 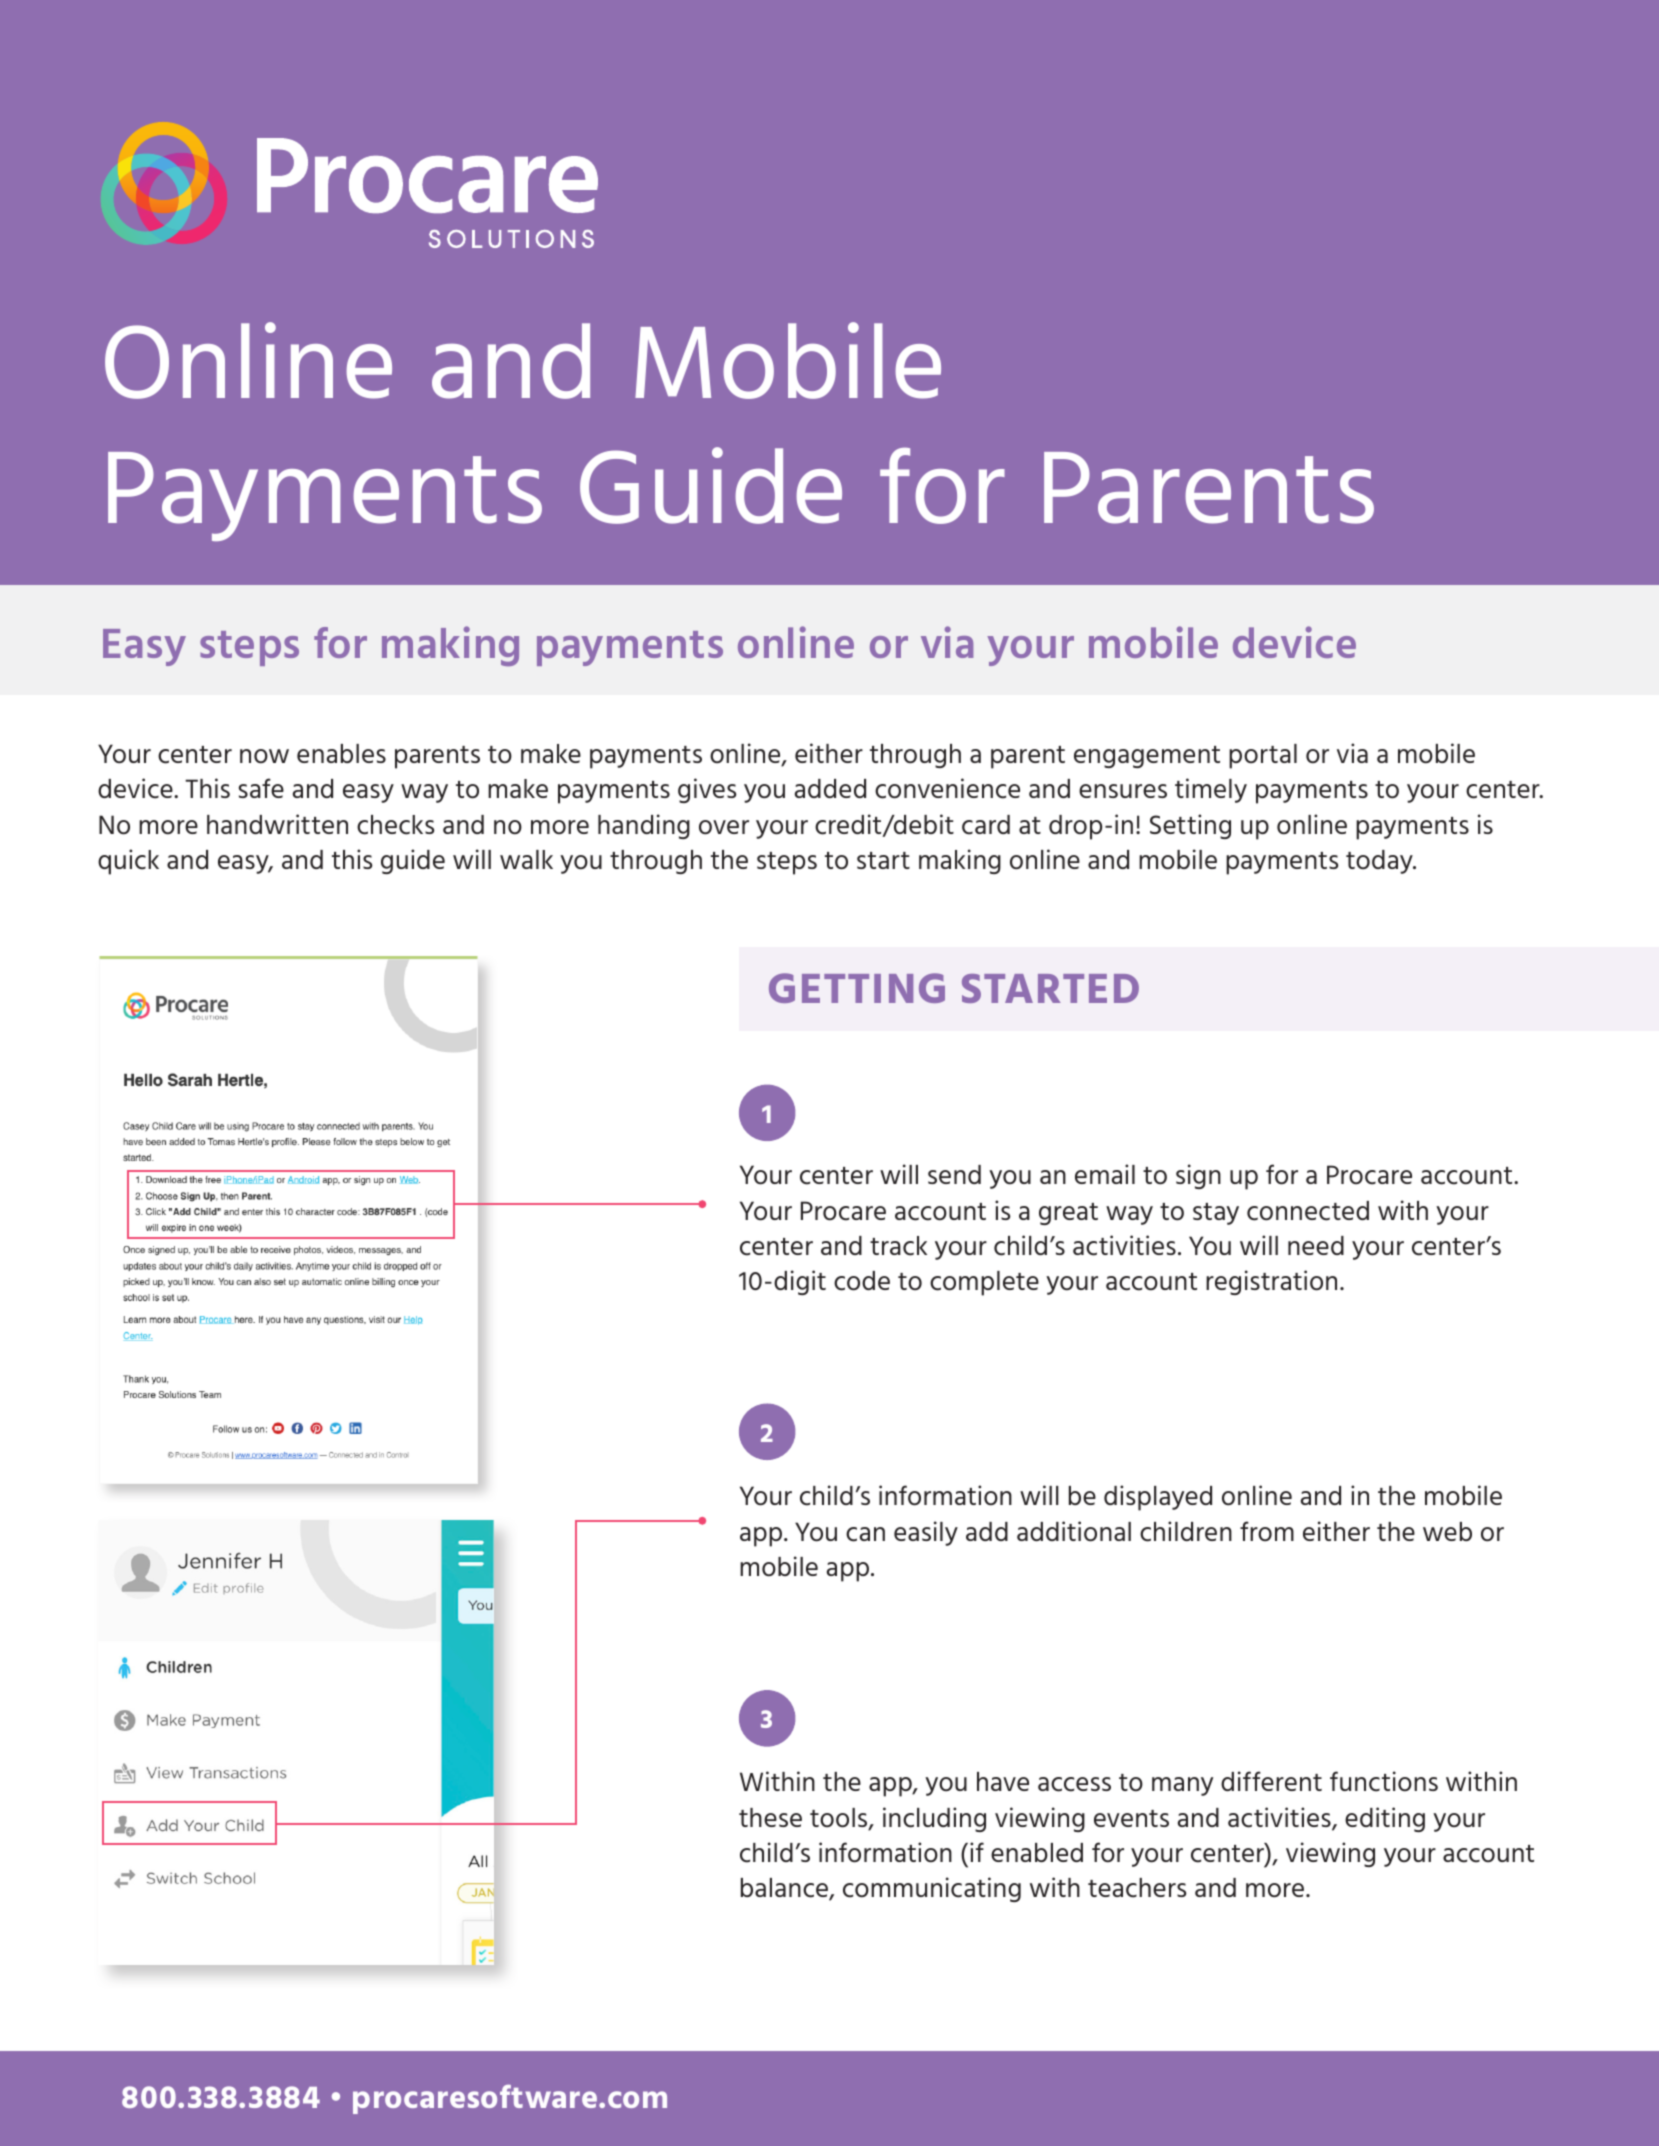 I want to click on additional, so click(x=1074, y=1531).
